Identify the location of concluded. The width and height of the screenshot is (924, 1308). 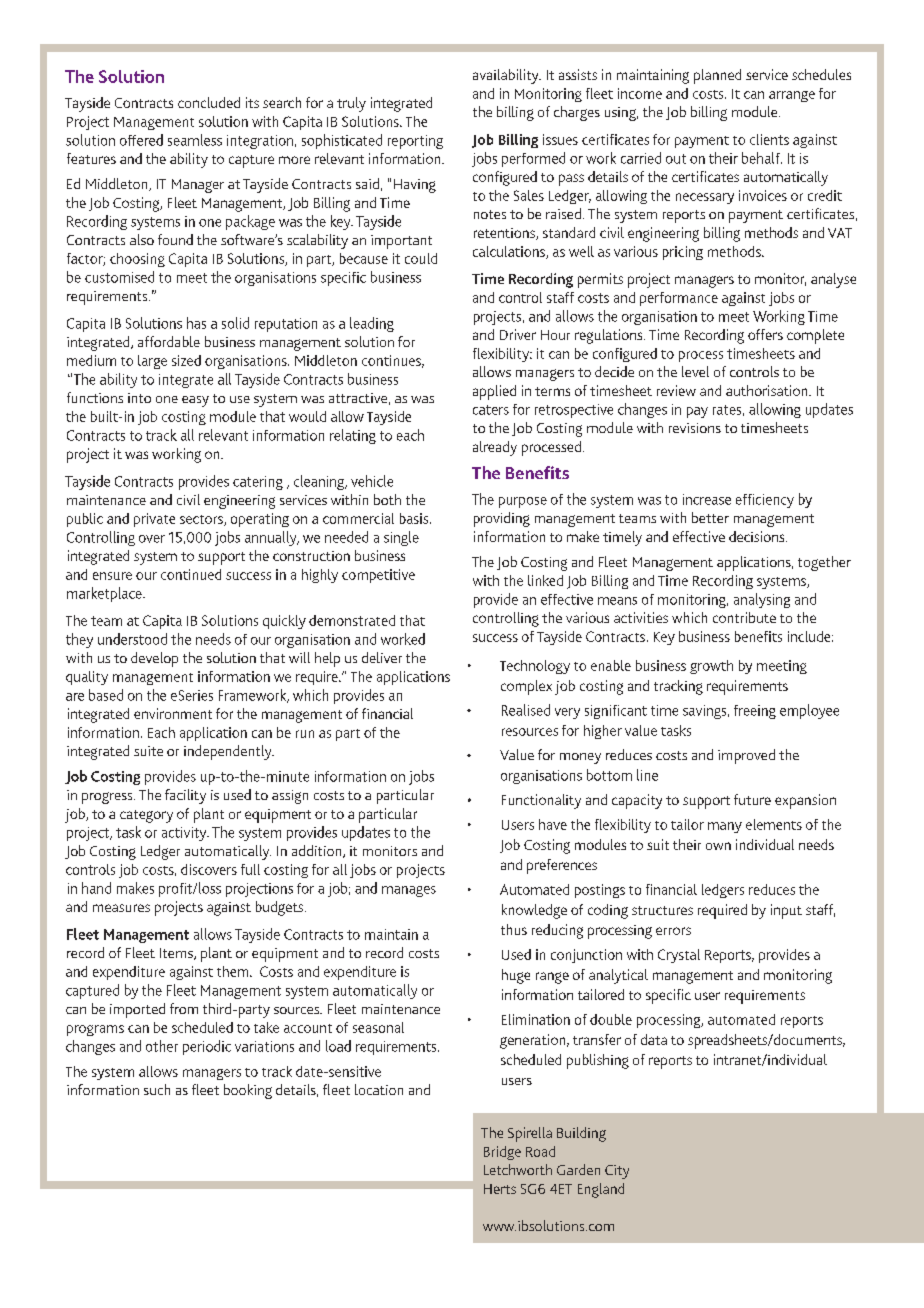
(209, 102).
